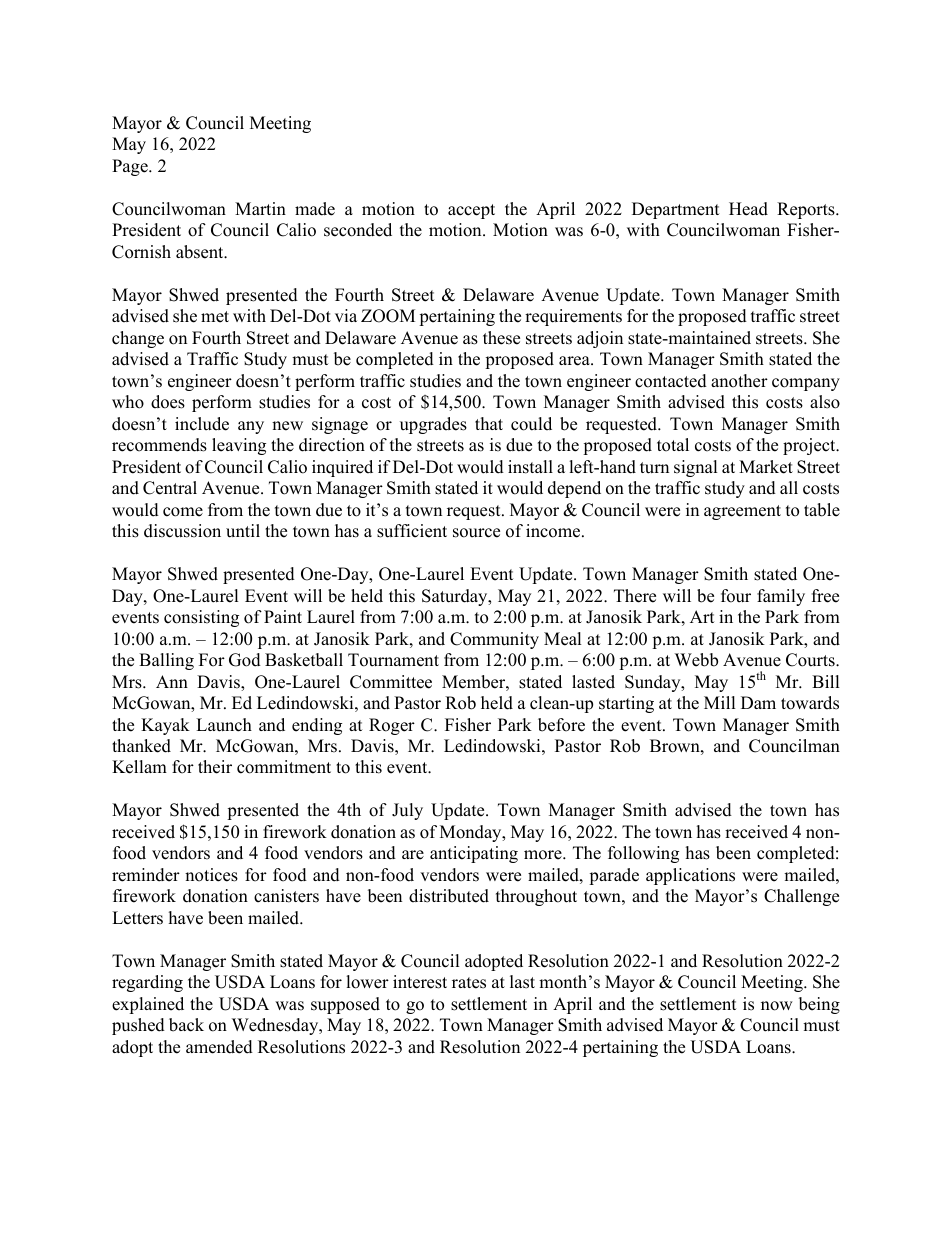 The height and width of the document is (1233, 952). Describe the element at coordinates (494, 640) in the document. I see `Community` at that location.
